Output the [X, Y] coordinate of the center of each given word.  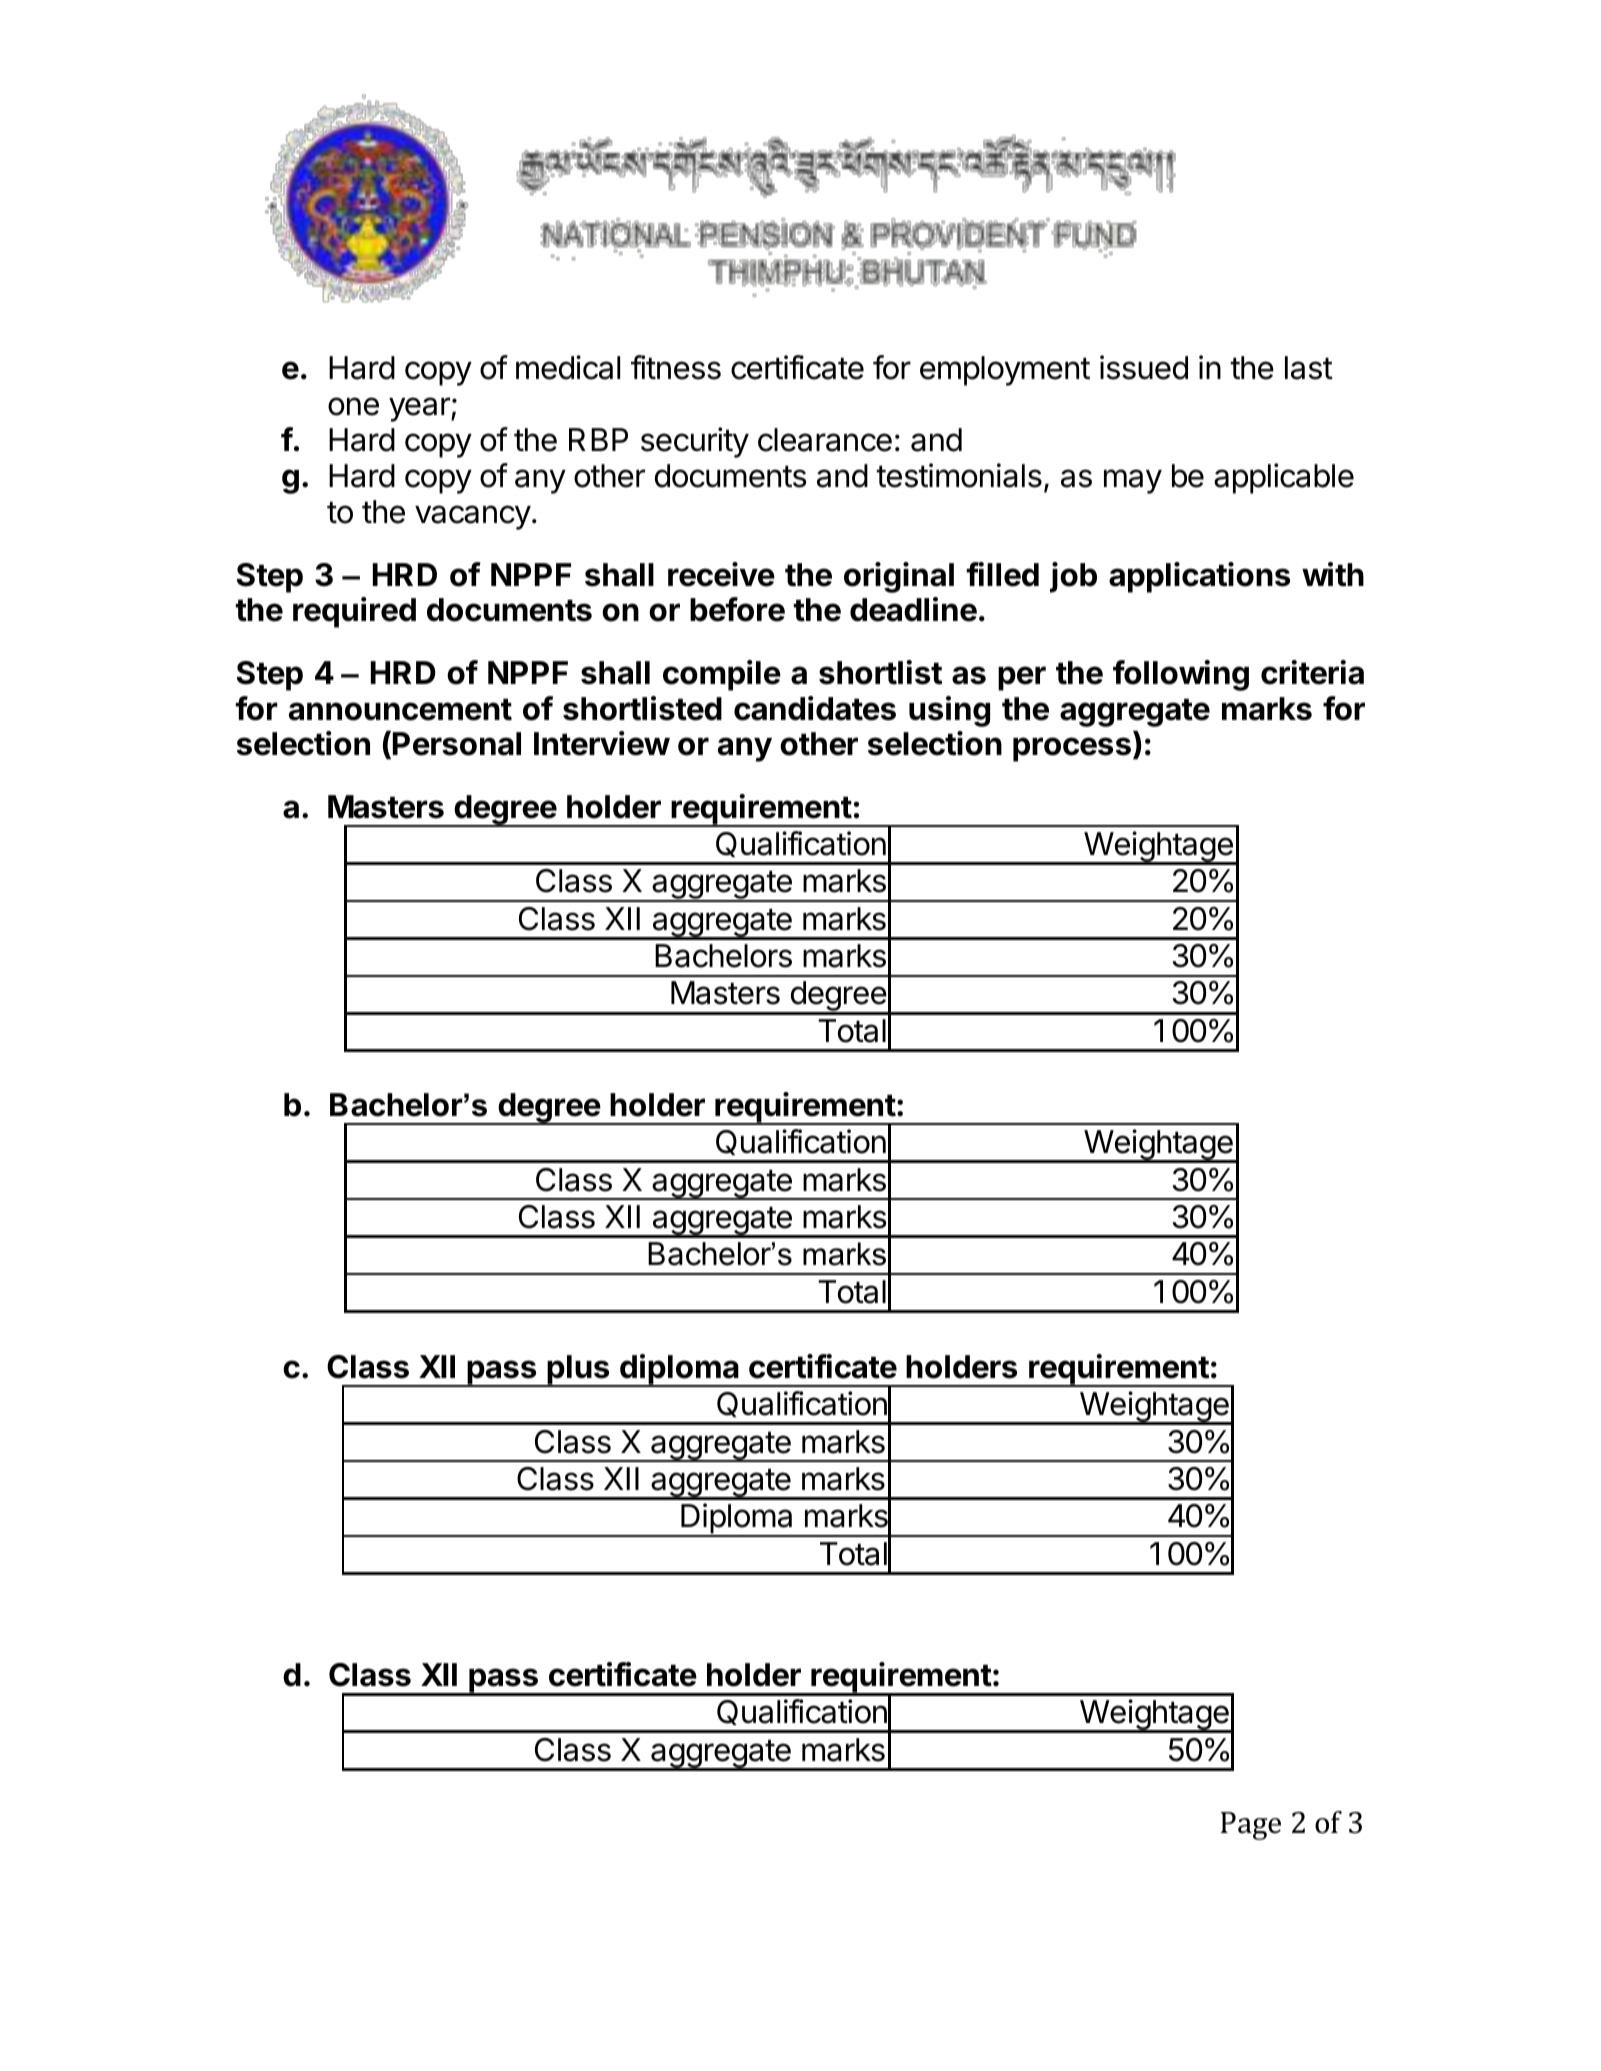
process [1072, 749]
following [1181, 675]
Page [1251, 1826]
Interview [602, 743]
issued [1144, 367]
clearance [825, 440]
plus [578, 1371]
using [949, 711]
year [420, 409]
